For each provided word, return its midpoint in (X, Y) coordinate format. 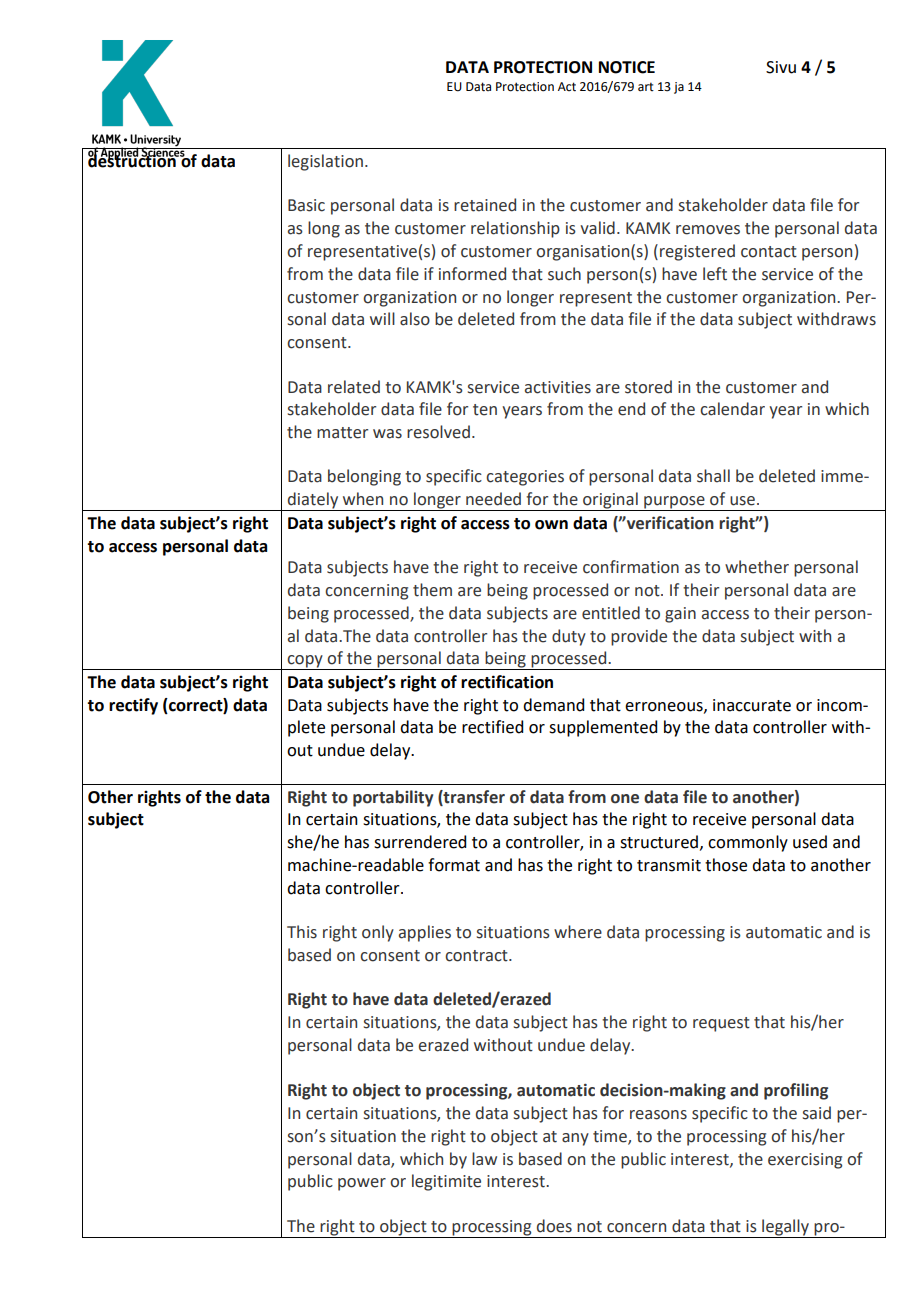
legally (785, 1228)
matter (342, 433)
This (302, 932)
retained (485, 205)
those (726, 865)
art (646, 87)
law (484, 1159)
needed (493, 499)
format (454, 865)
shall (713, 476)
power (362, 1184)
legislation (325, 162)
